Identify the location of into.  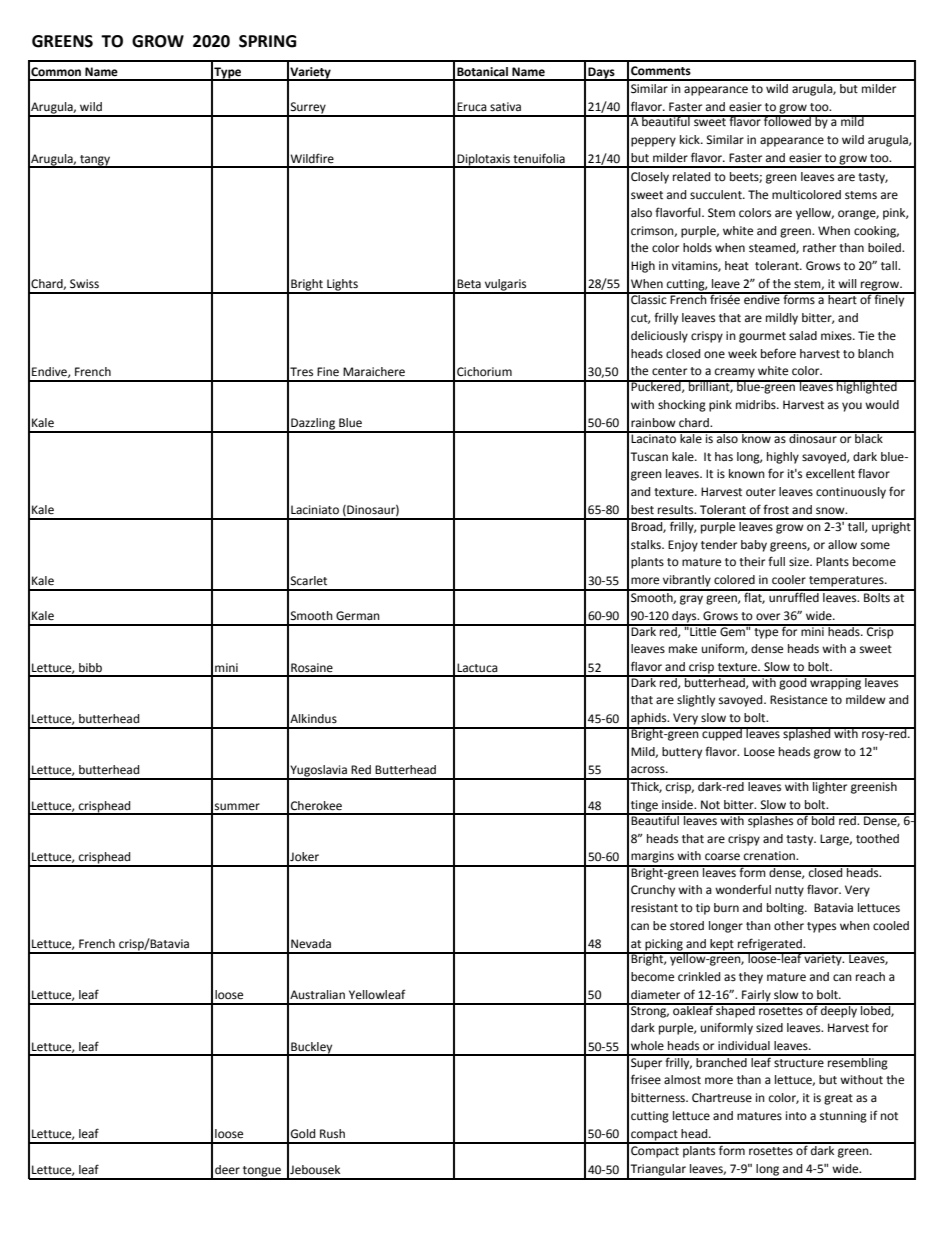
(796, 1115).
